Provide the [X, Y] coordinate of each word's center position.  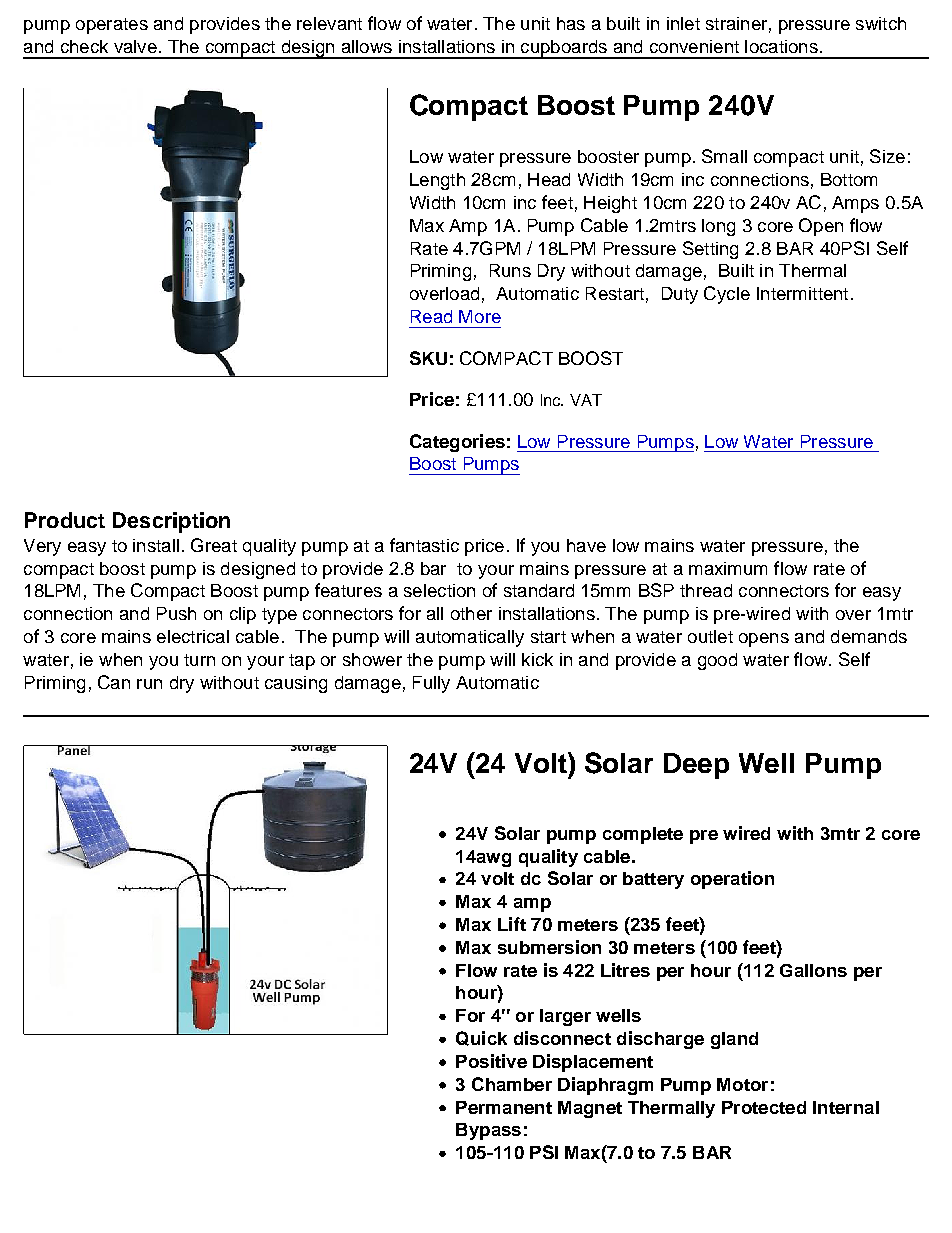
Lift [512, 924]
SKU [428, 358]
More [480, 316]
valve [135, 46]
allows [367, 46]
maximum [728, 568]
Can [114, 682]
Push [176, 613]
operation [732, 880]
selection [439, 590]
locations [781, 46]
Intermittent [802, 293]
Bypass [488, 1131]
